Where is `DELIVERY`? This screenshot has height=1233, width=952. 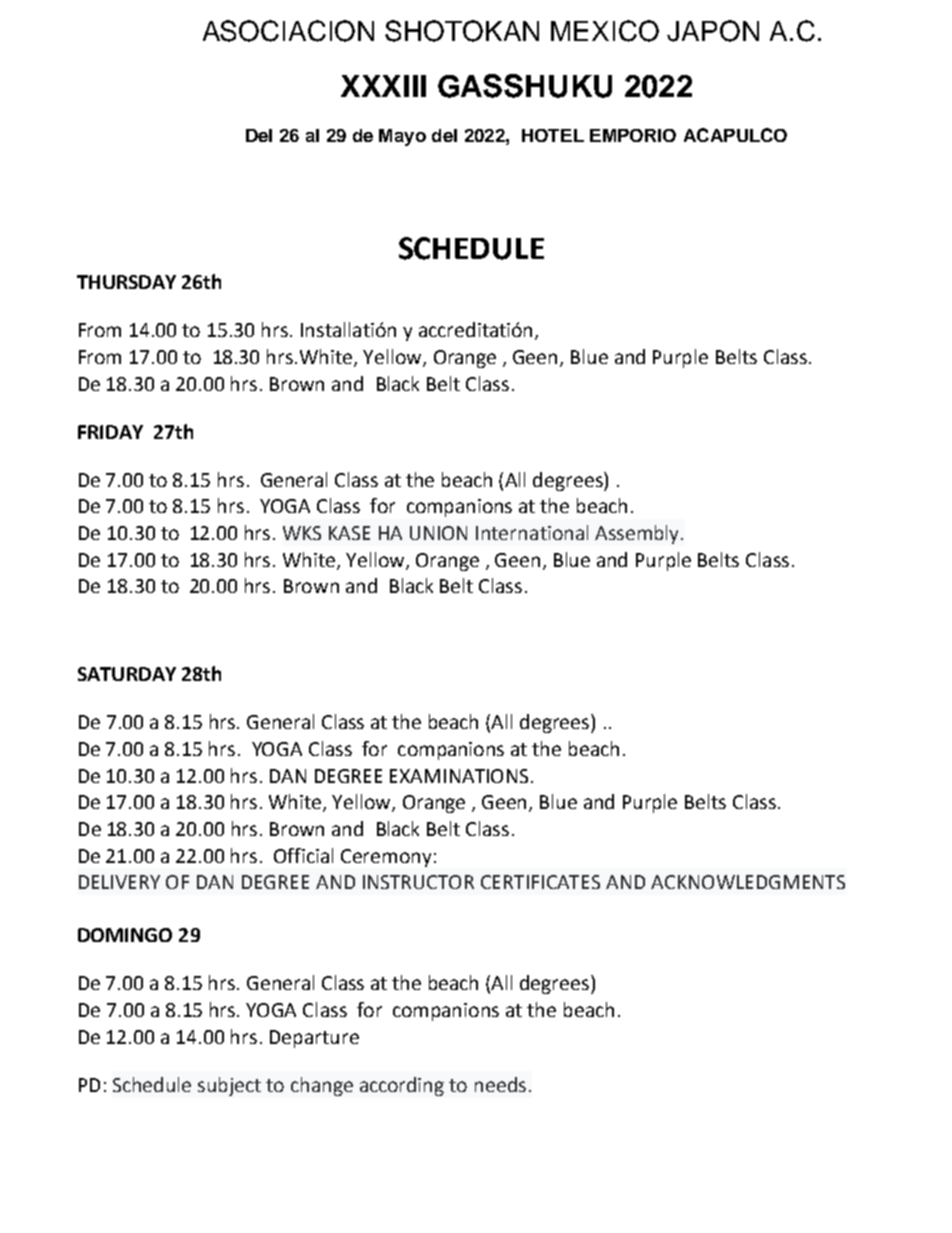 DELIVERY is located at coordinates (119, 882).
